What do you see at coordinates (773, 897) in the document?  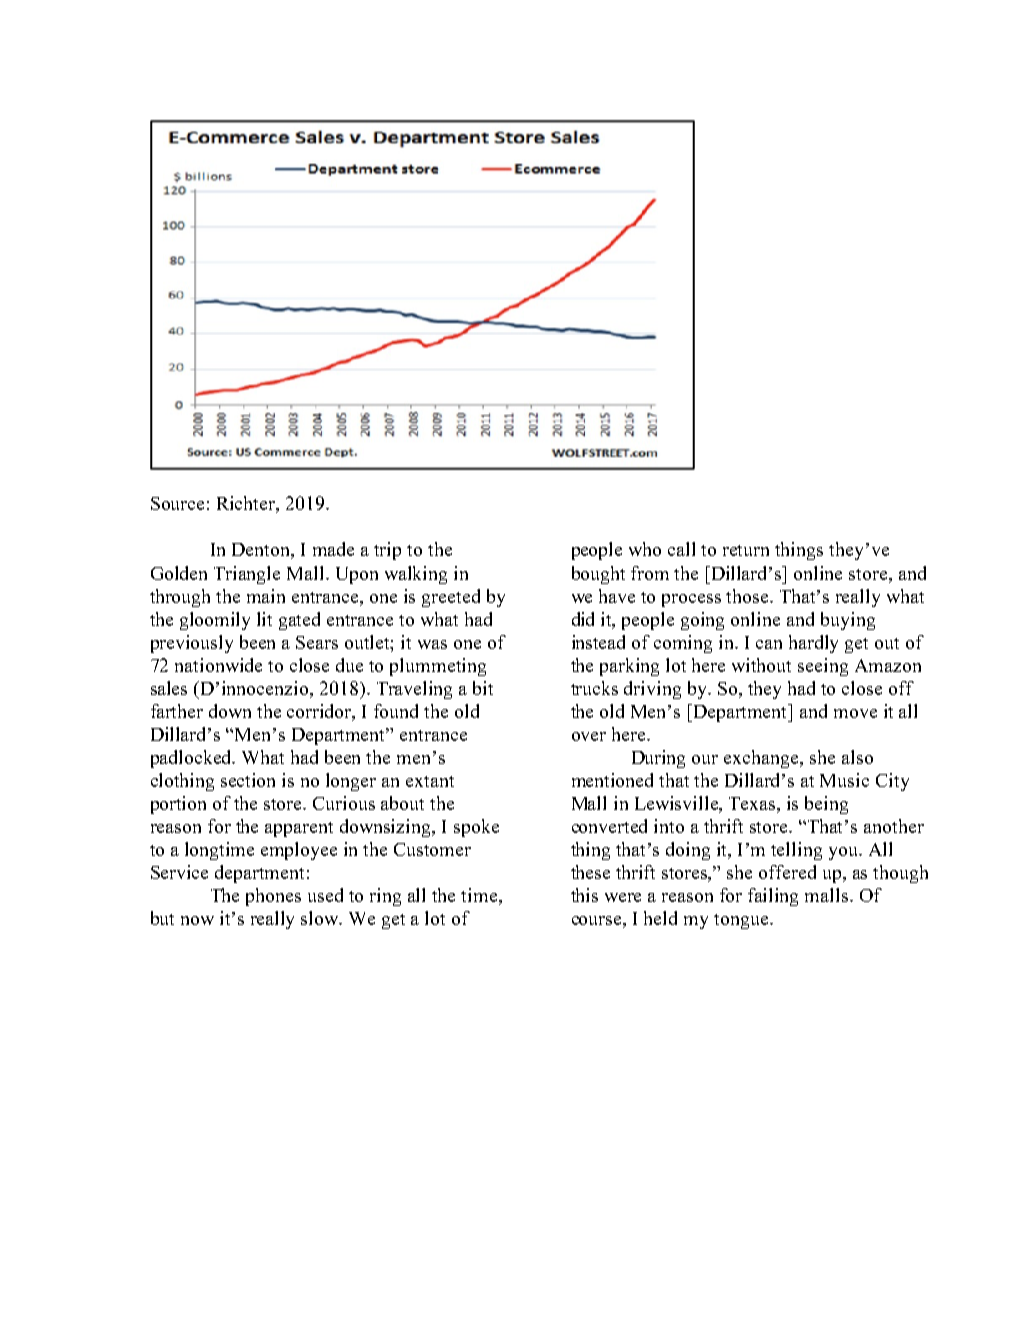 I see `failing` at bounding box center [773, 897].
